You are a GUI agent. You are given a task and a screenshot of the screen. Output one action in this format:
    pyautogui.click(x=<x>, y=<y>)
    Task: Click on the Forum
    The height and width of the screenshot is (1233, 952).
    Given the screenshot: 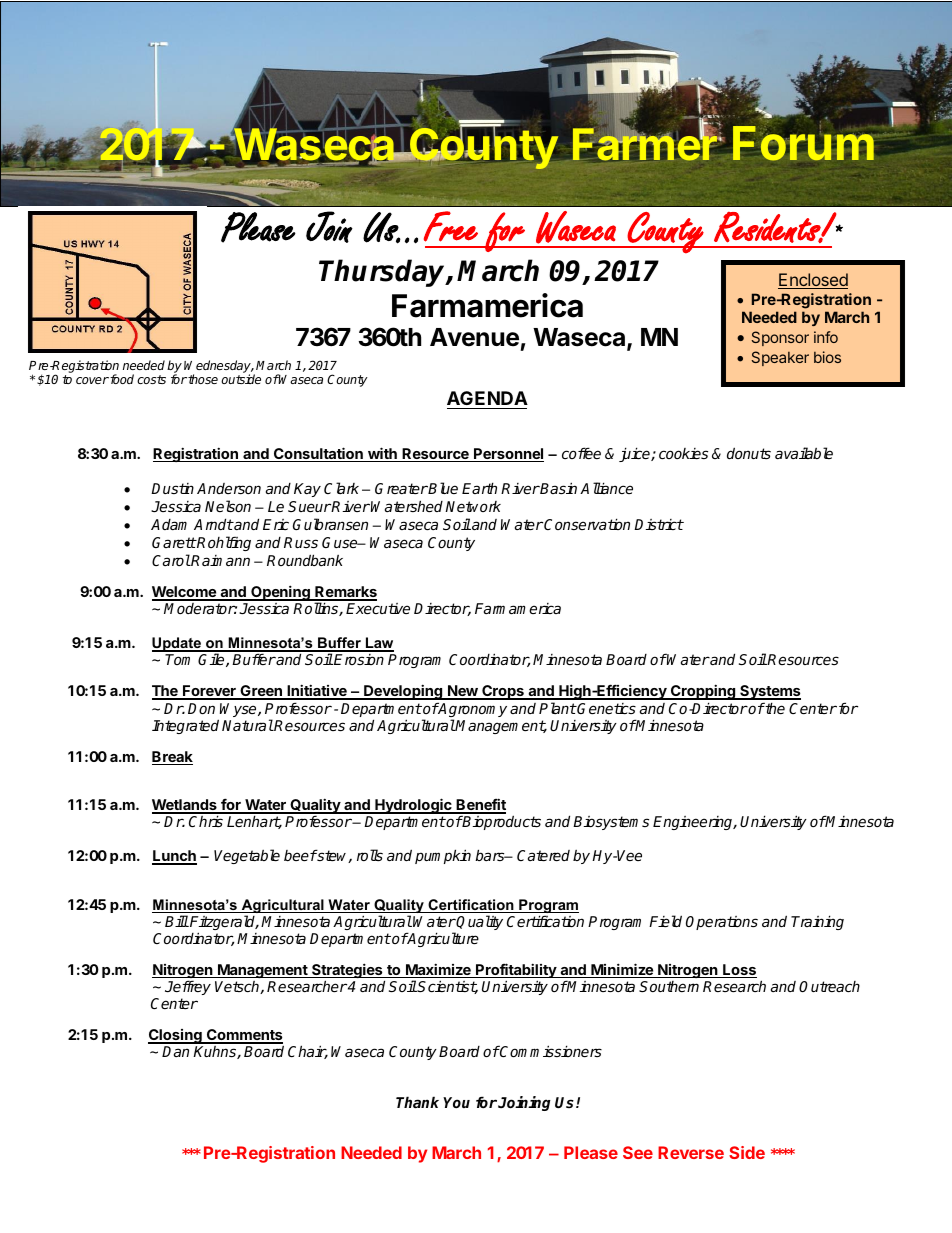 What is the action you would take?
    pyautogui.click(x=803, y=143)
